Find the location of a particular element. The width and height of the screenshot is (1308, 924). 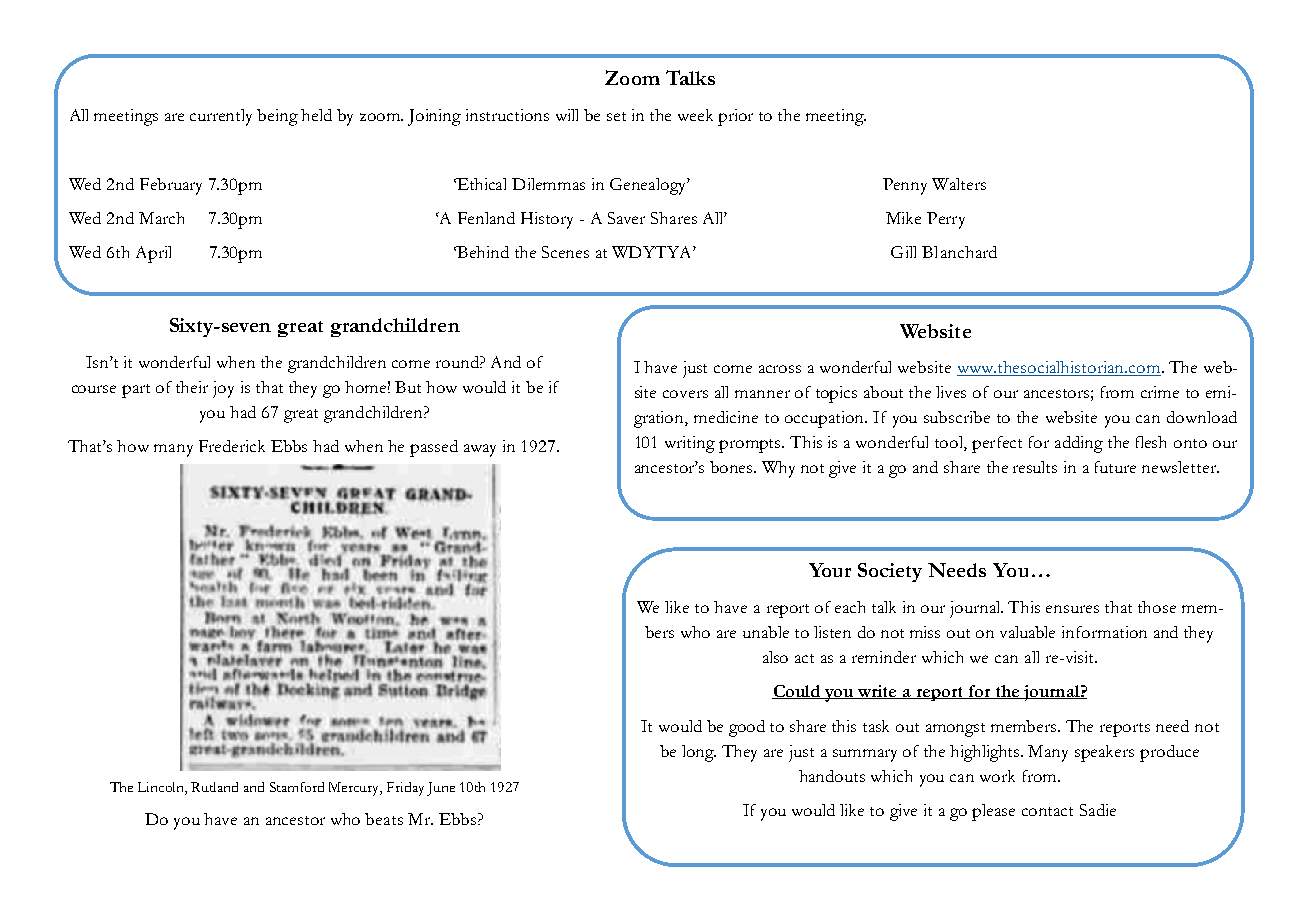

information is located at coordinates (1104, 632).
